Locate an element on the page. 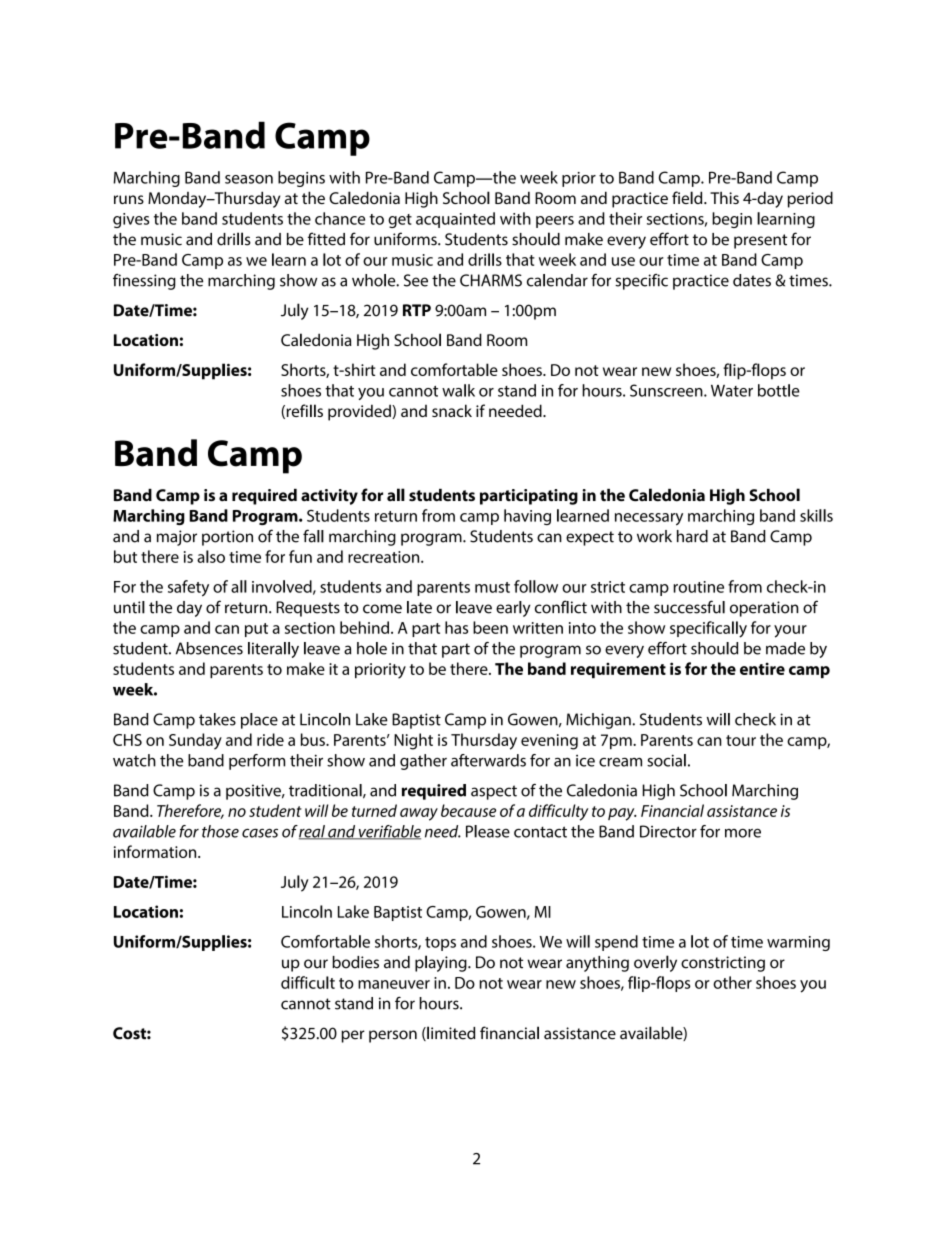  operation is located at coordinates (764, 609).
